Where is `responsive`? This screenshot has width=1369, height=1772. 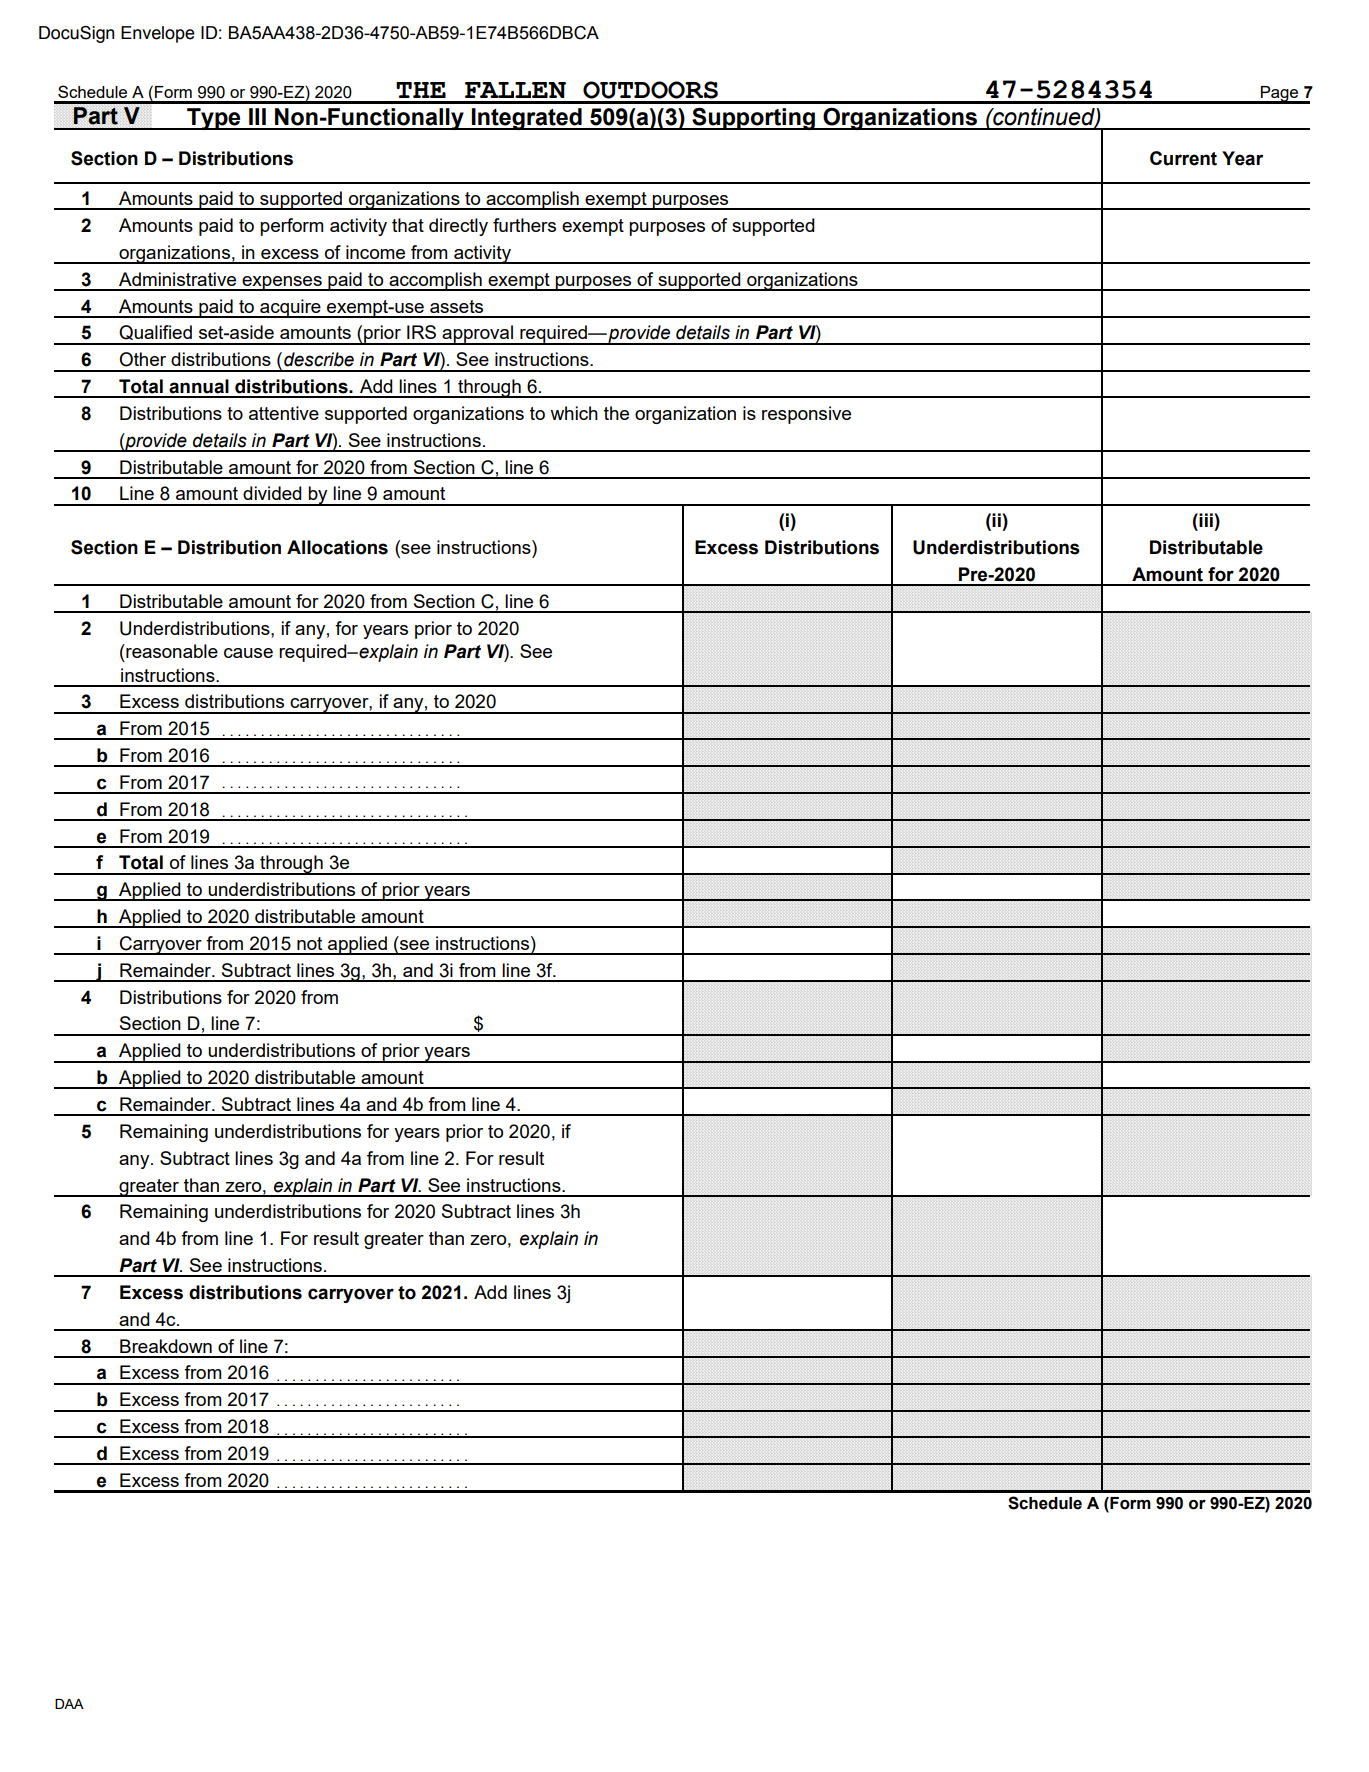
responsive is located at coordinates (806, 415).
